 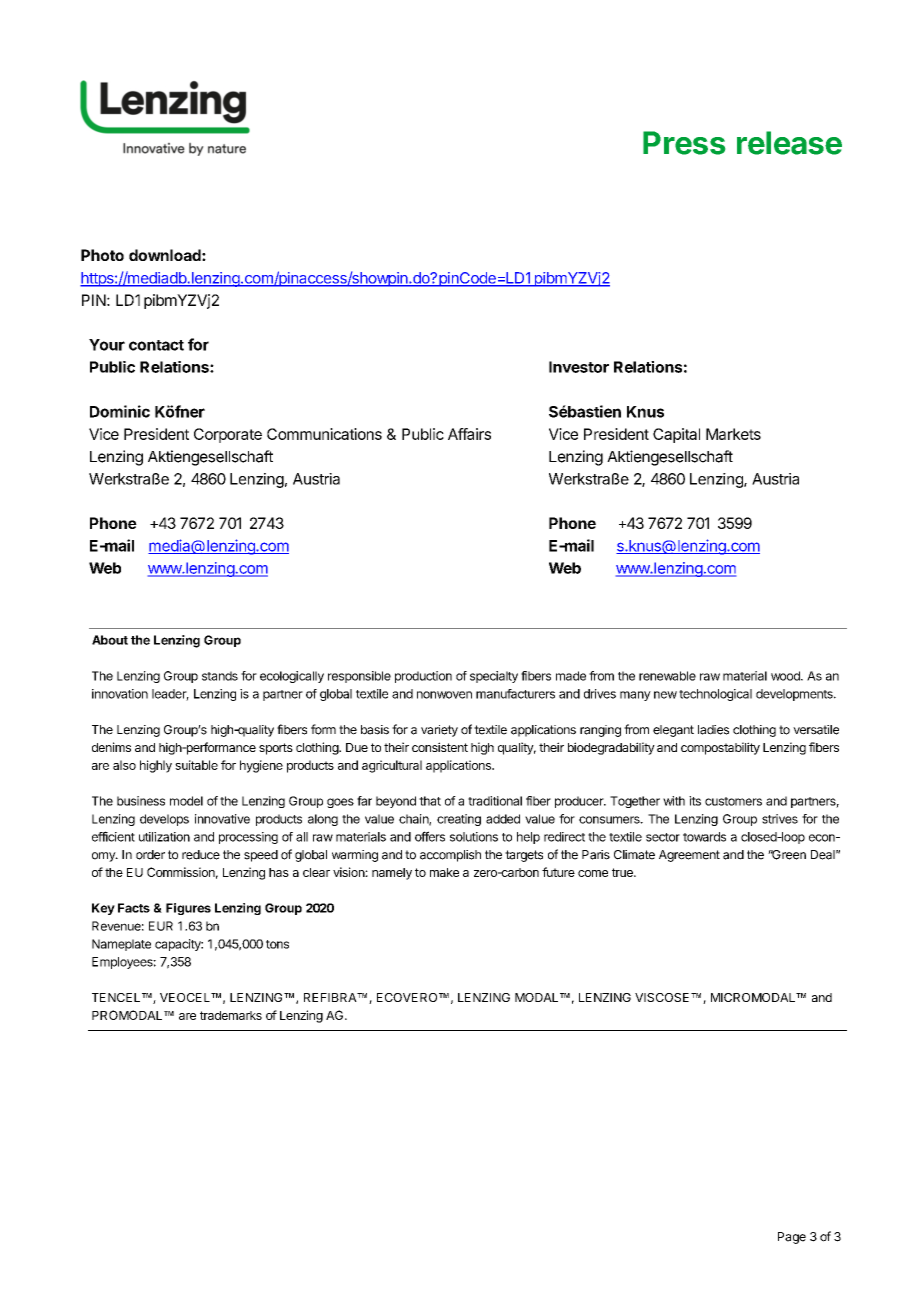 I want to click on Page, so click(x=792, y=1238).
